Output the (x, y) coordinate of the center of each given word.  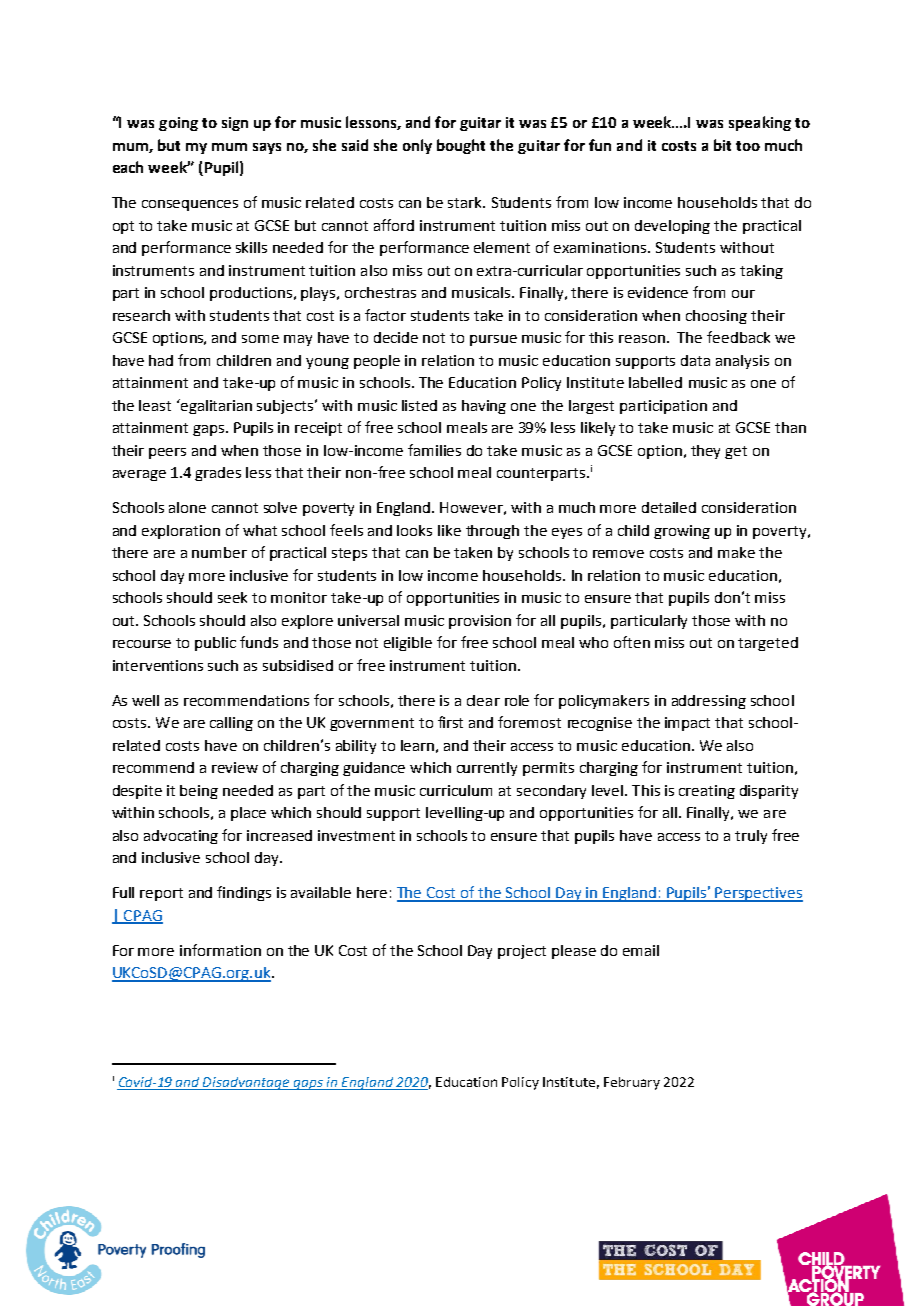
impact (687, 724)
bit (722, 145)
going (178, 124)
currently (487, 769)
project (522, 952)
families (434, 450)
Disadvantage (247, 1083)
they (705, 452)
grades (218, 474)
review (235, 767)
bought (461, 146)
